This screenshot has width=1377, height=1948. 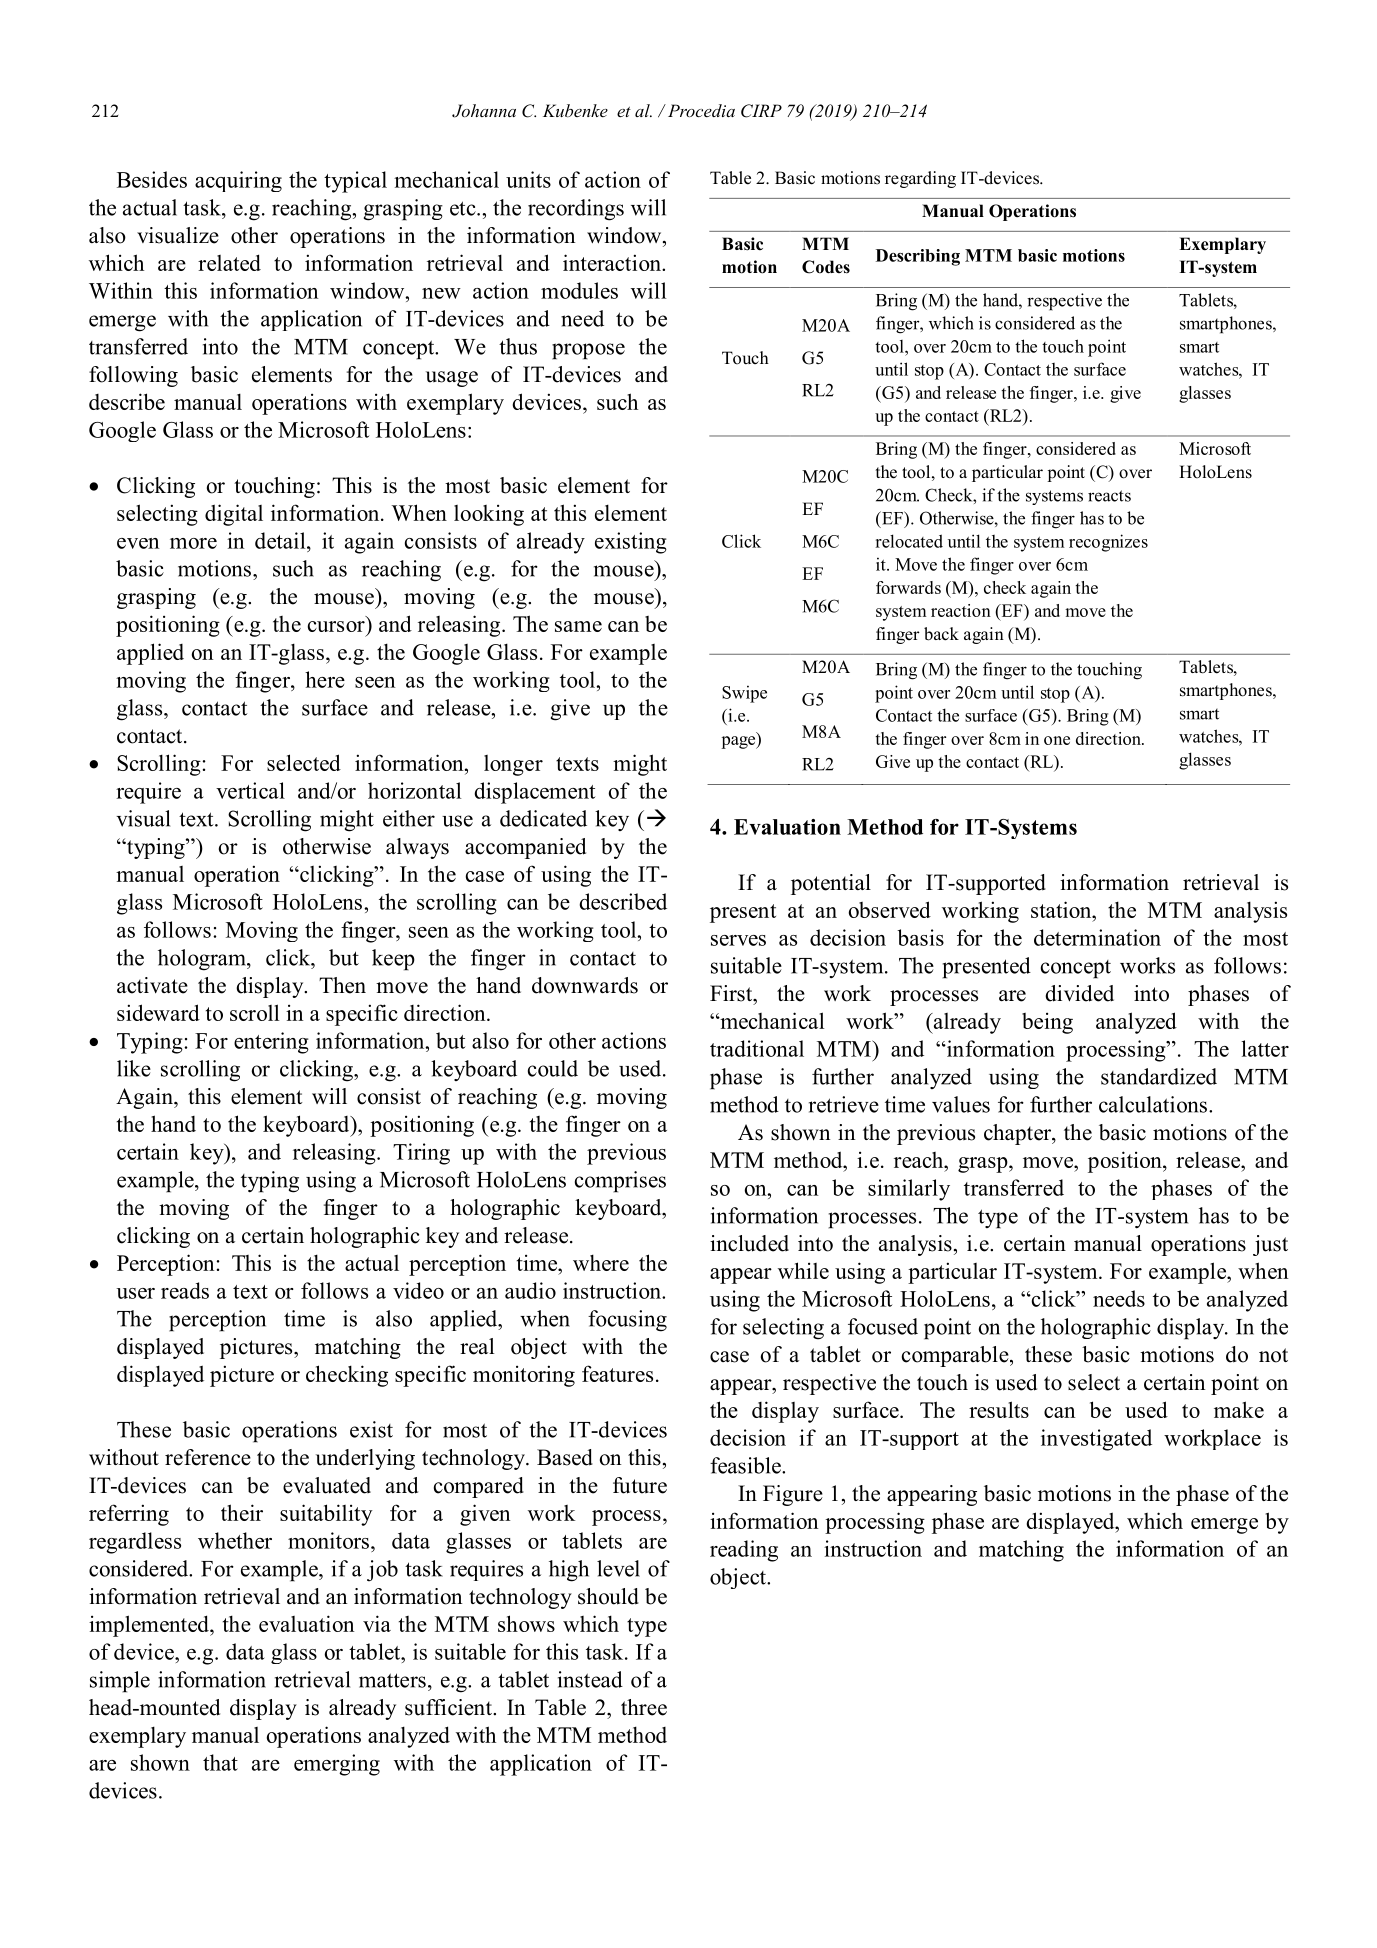 What do you see at coordinates (185, 1290) in the screenshot?
I see `reads` at bounding box center [185, 1290].
